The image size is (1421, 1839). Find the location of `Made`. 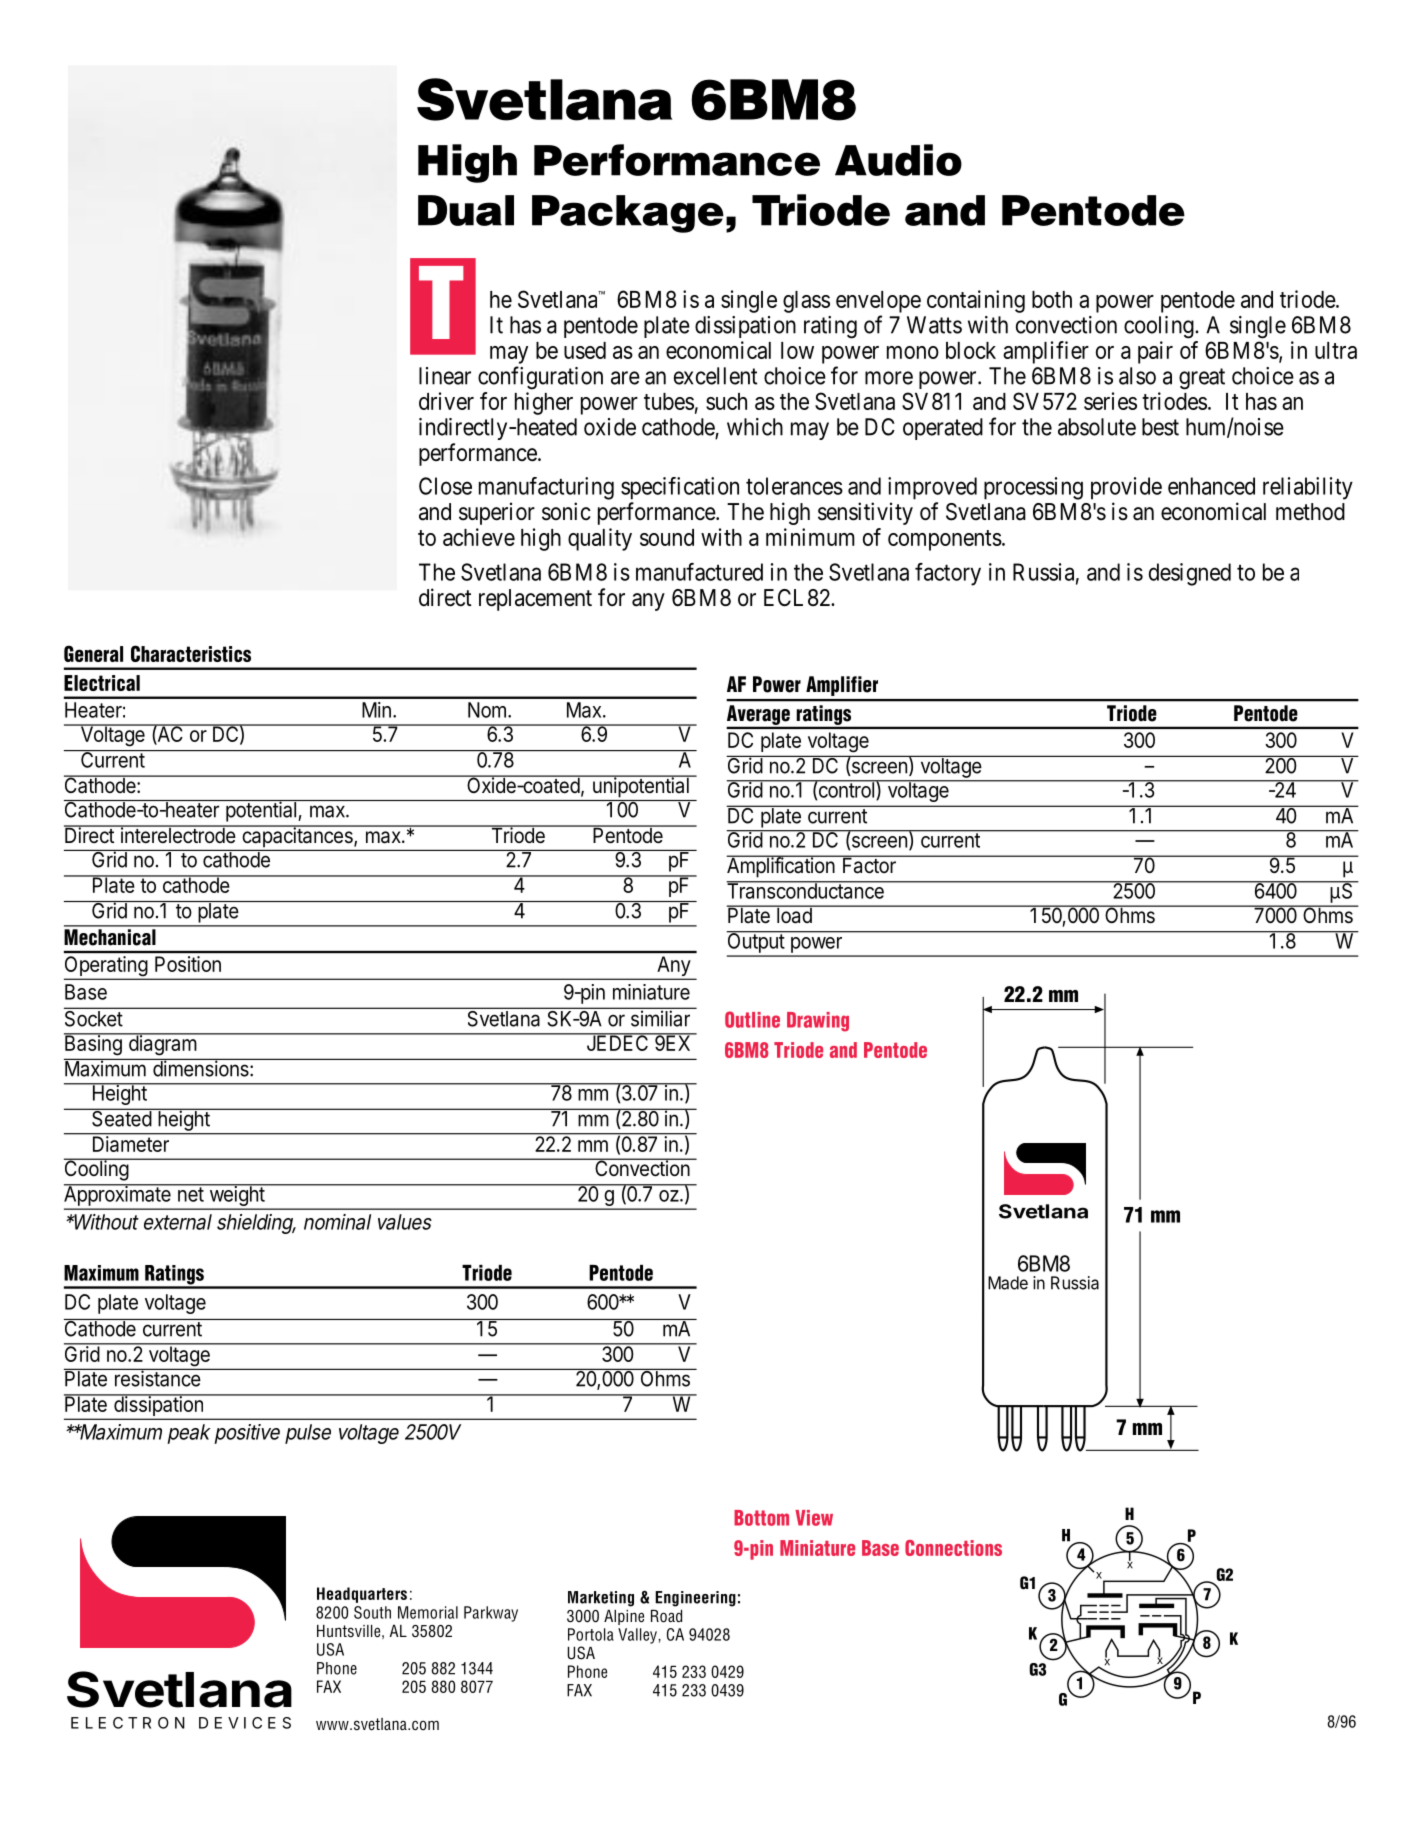

Made is located at coordinates (1008, 1283).
